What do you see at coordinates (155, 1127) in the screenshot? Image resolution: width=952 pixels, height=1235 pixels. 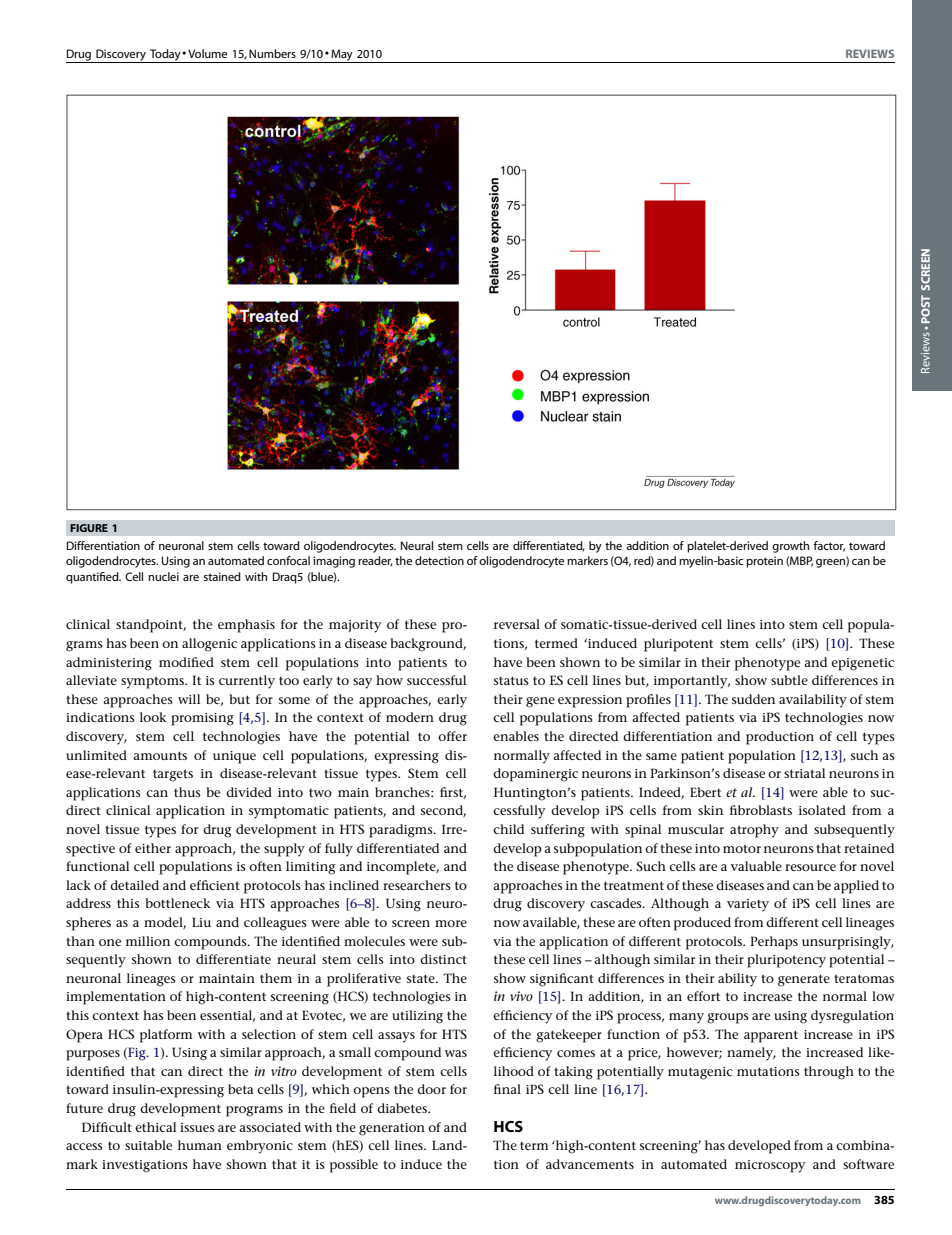 I see `ethical` at bounding box center [155, 1127].
